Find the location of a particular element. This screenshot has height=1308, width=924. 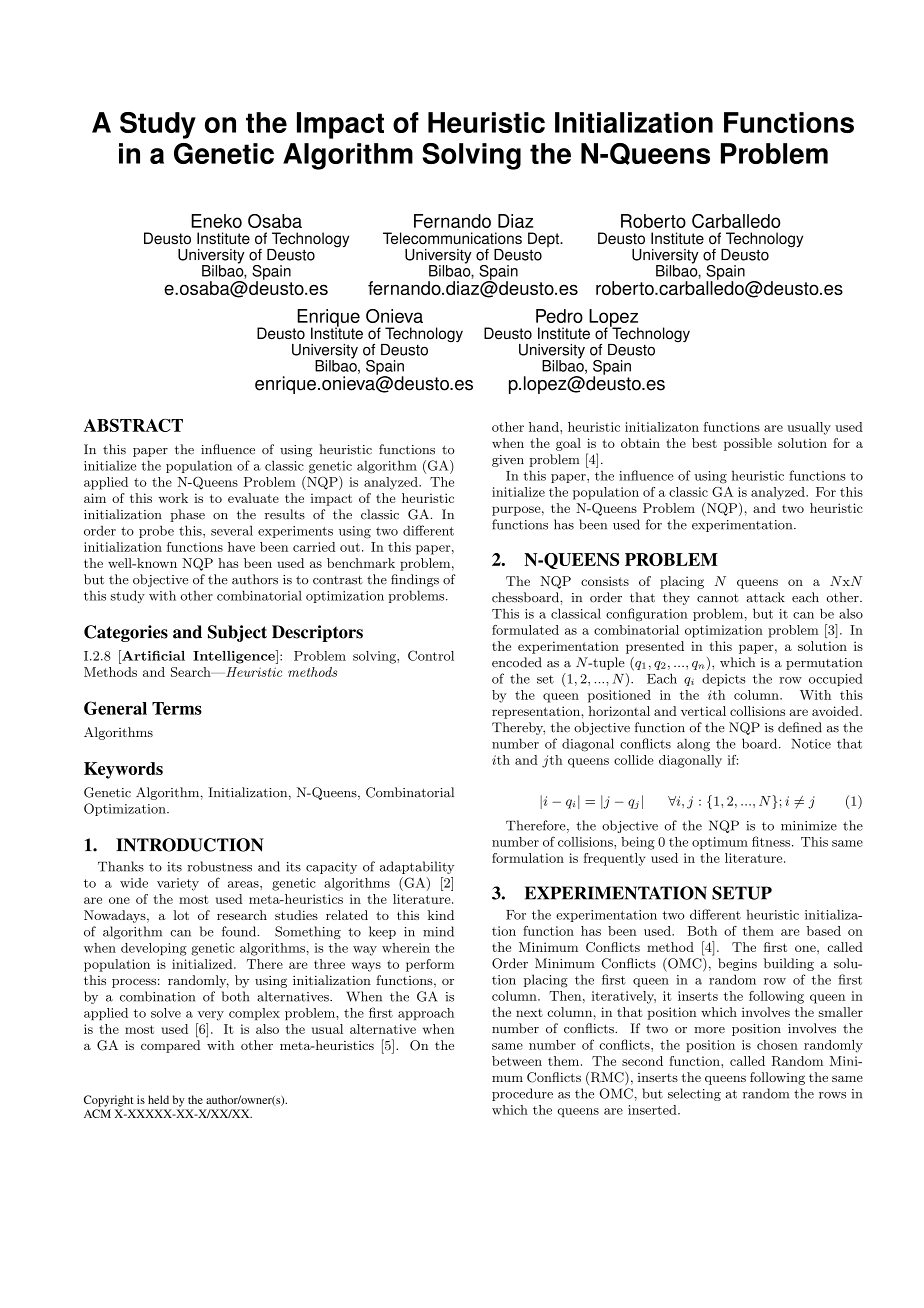

attack is located at coordinates (765, 597).
